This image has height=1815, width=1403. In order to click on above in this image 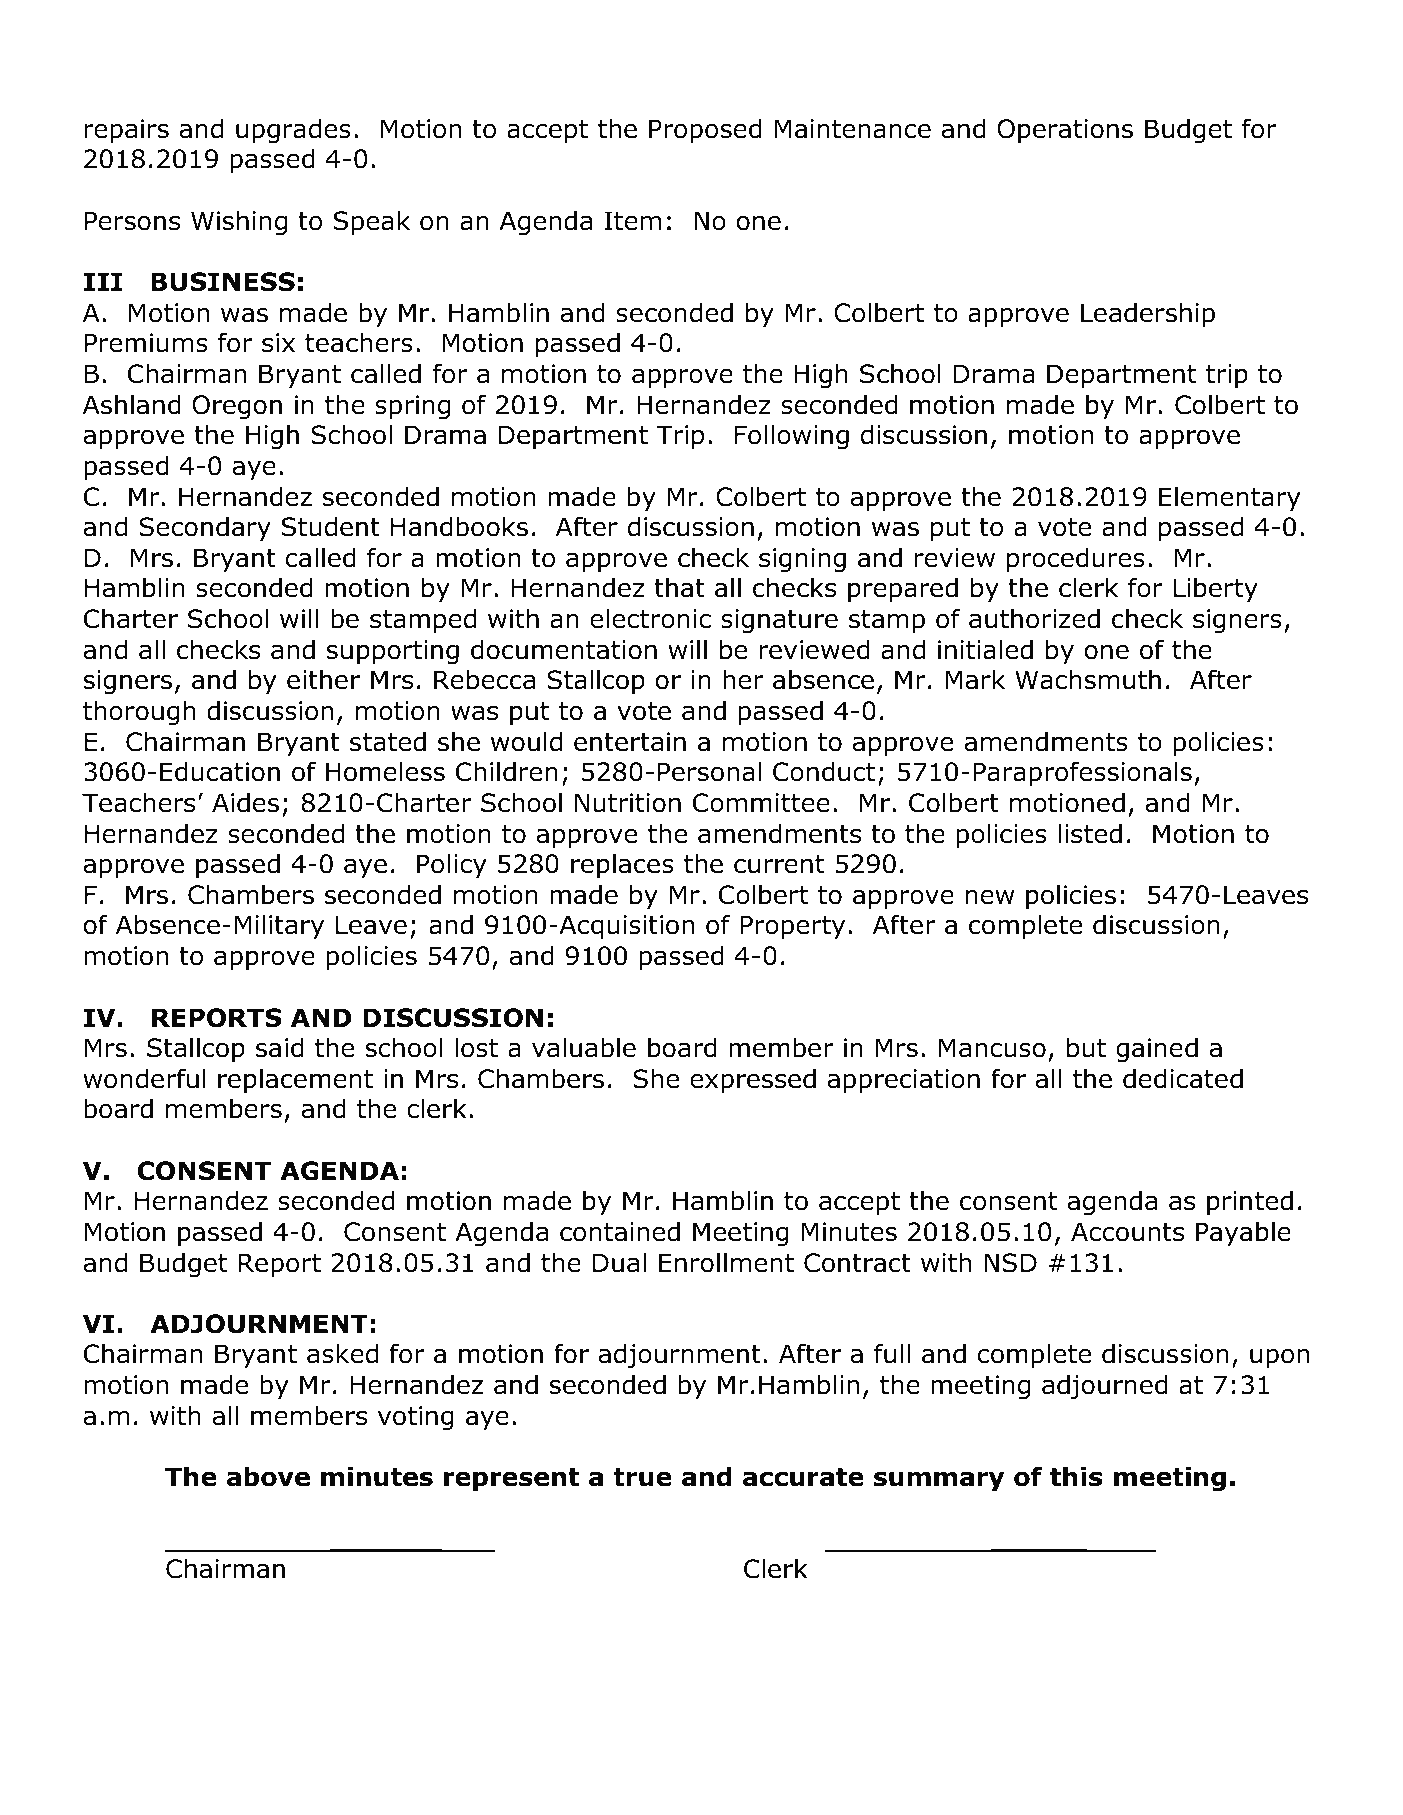, I will do `click(268, 1476)`.
